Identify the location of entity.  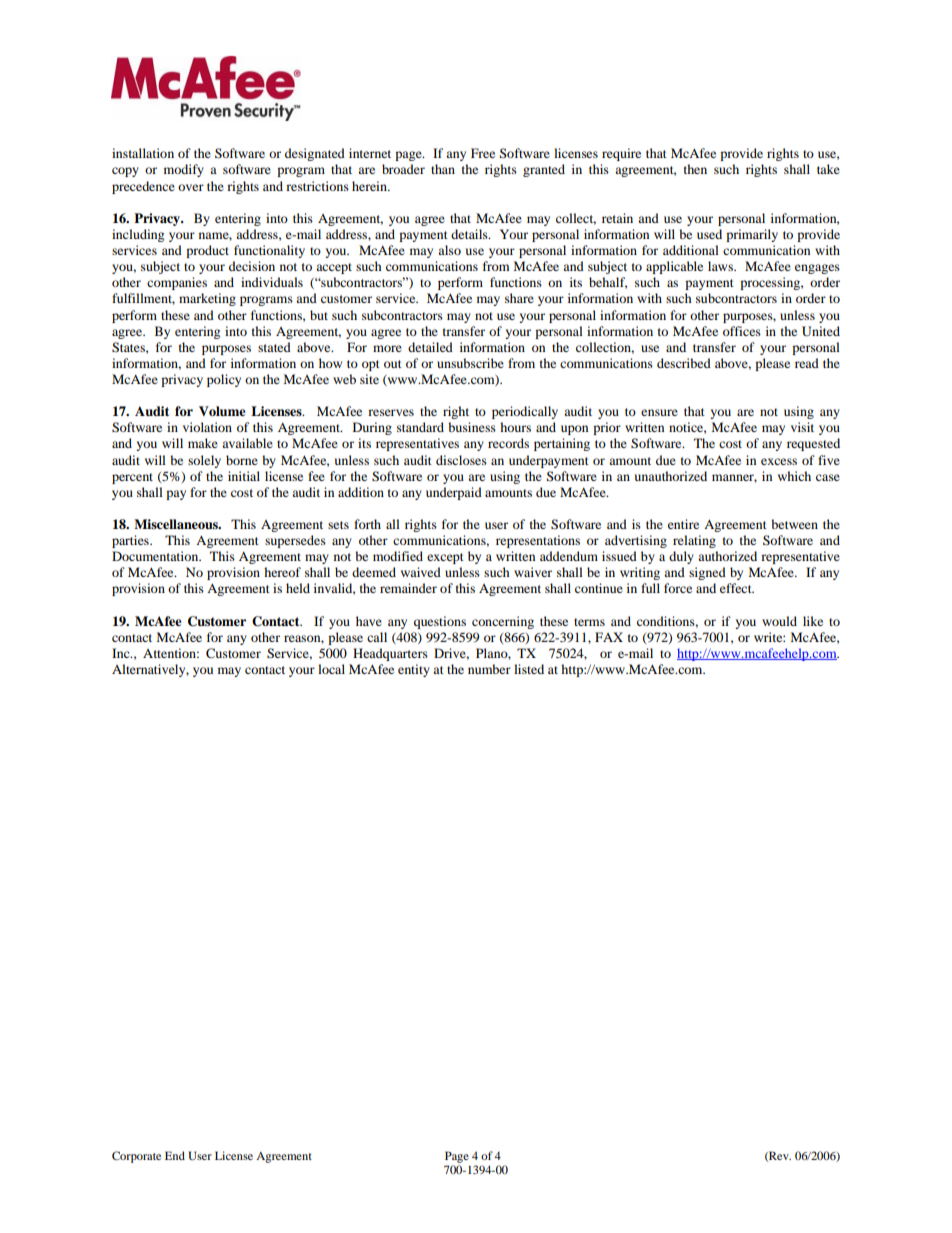
(414, 670).
